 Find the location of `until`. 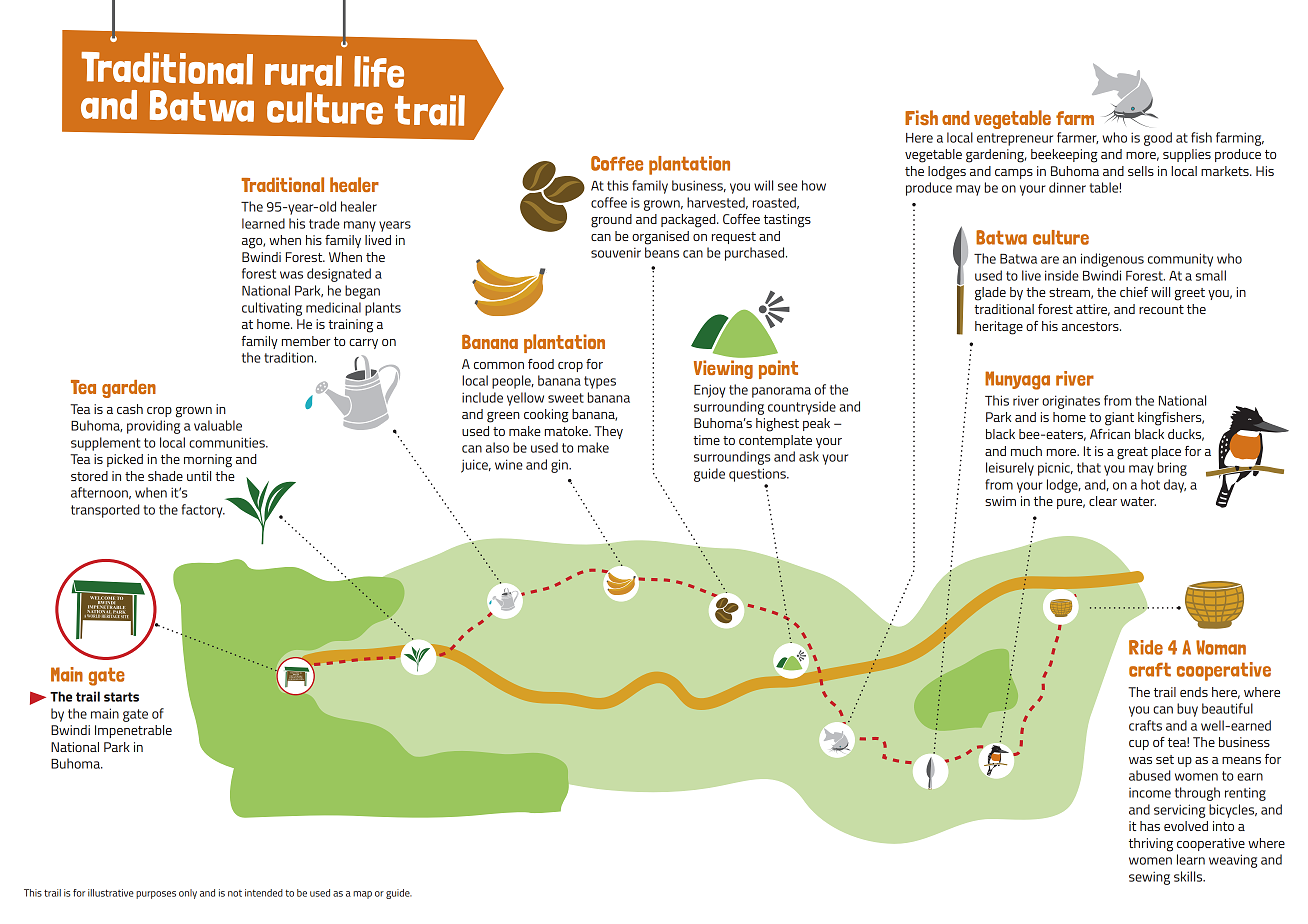

until is located at coordinates (199, 476).
